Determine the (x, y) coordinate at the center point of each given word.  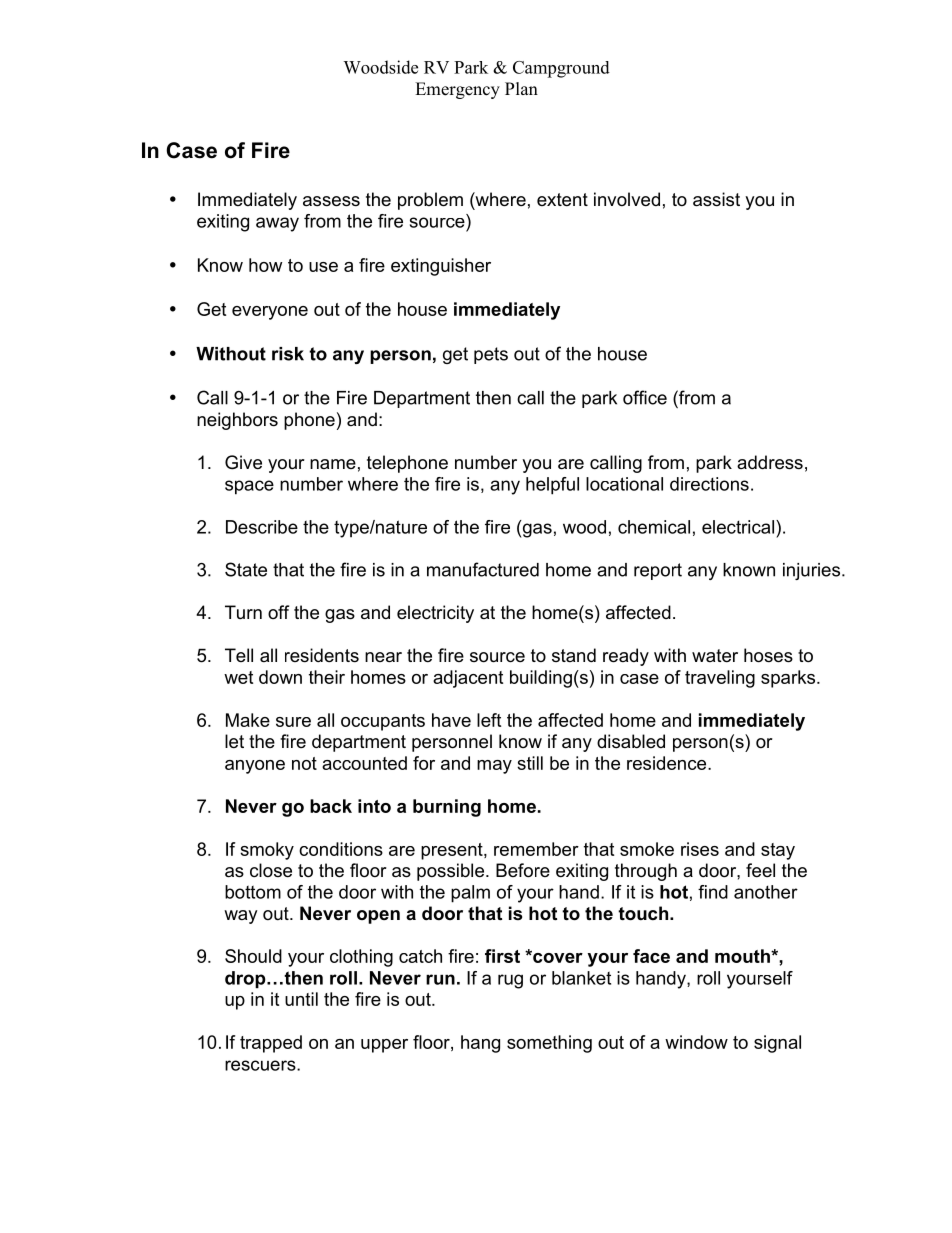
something (549, 1044)
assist (716, 199)
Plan (521, 88)
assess (331, 201)
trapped (271, 1044)
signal (777, 1044)
